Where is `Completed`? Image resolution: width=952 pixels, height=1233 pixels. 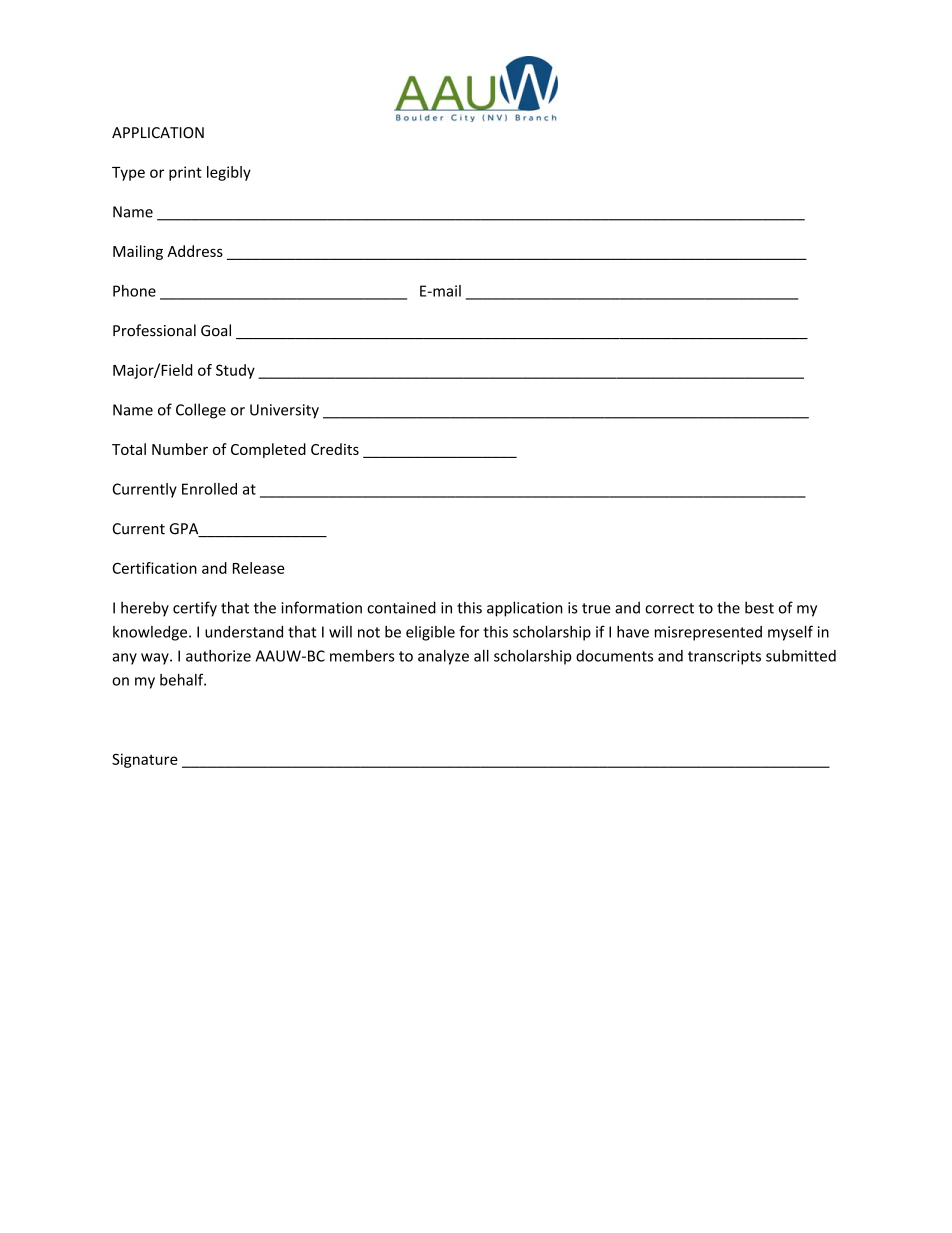
Completed is located at coordinates (268, 450).
